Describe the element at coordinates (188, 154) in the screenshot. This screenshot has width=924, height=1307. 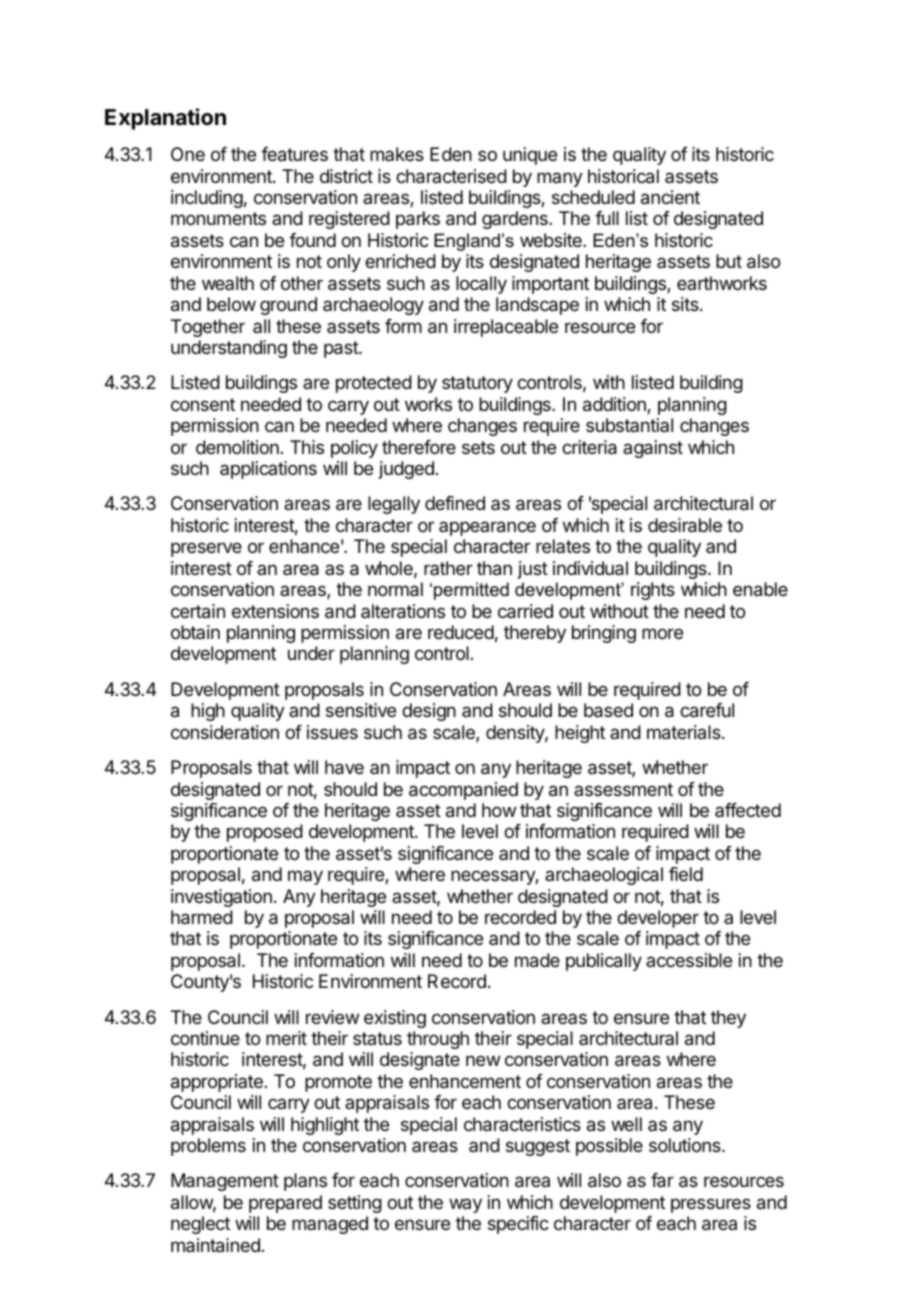
I see `One` at that location.
